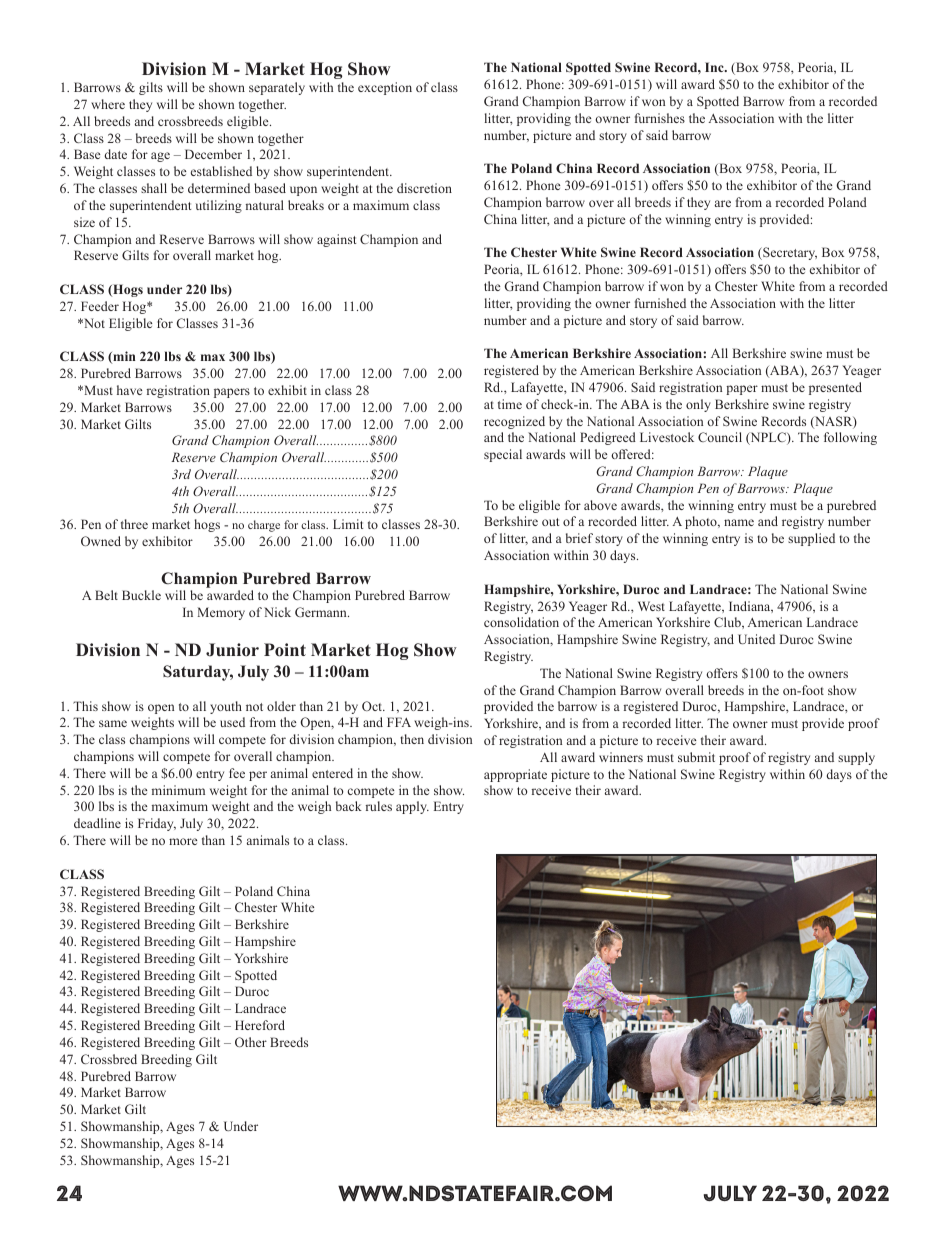 The image size is (952, 1233). I want to click on apply, so click(412, 807).
